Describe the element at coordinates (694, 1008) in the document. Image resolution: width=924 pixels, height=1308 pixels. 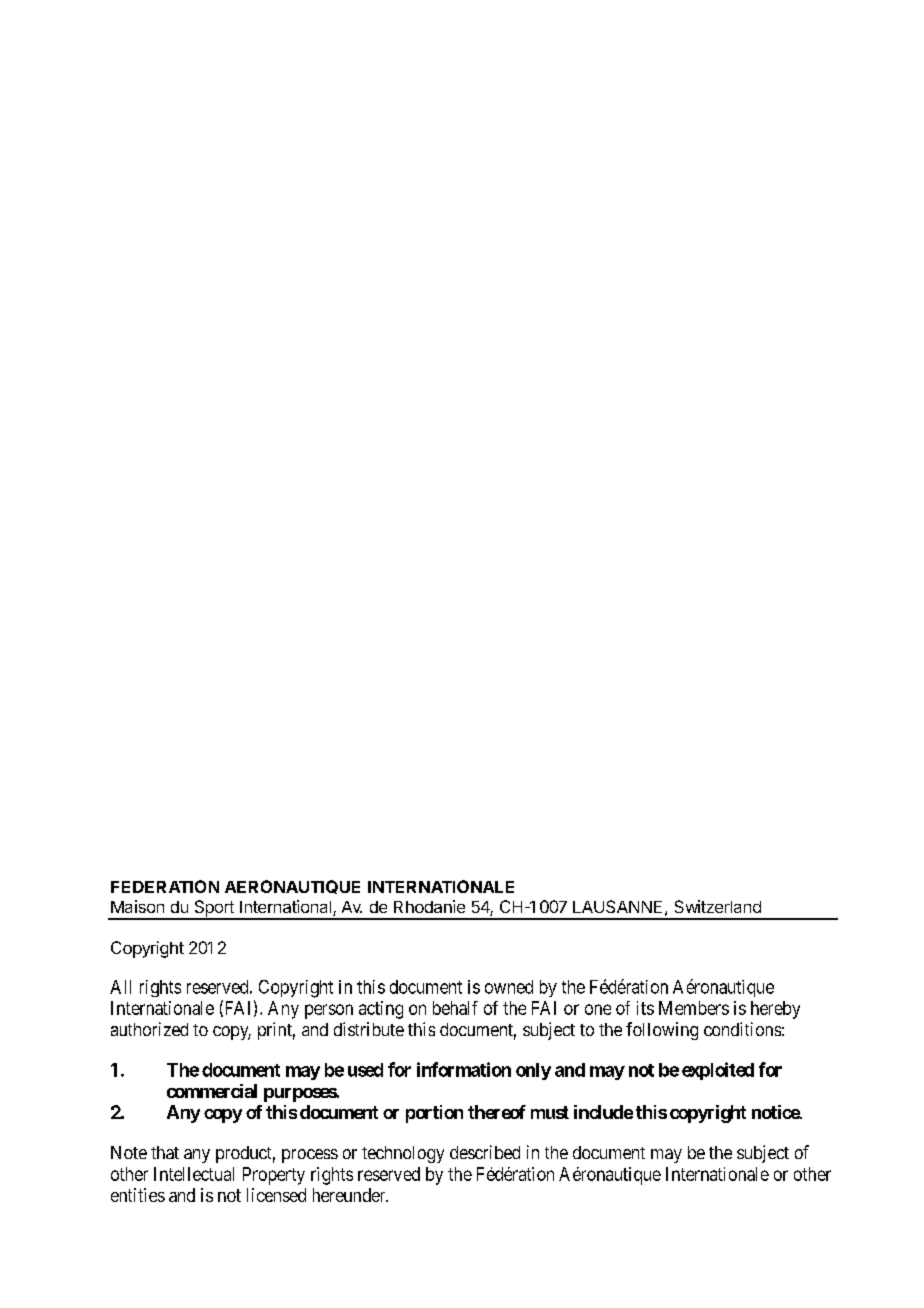
I see `Members` at that location.
